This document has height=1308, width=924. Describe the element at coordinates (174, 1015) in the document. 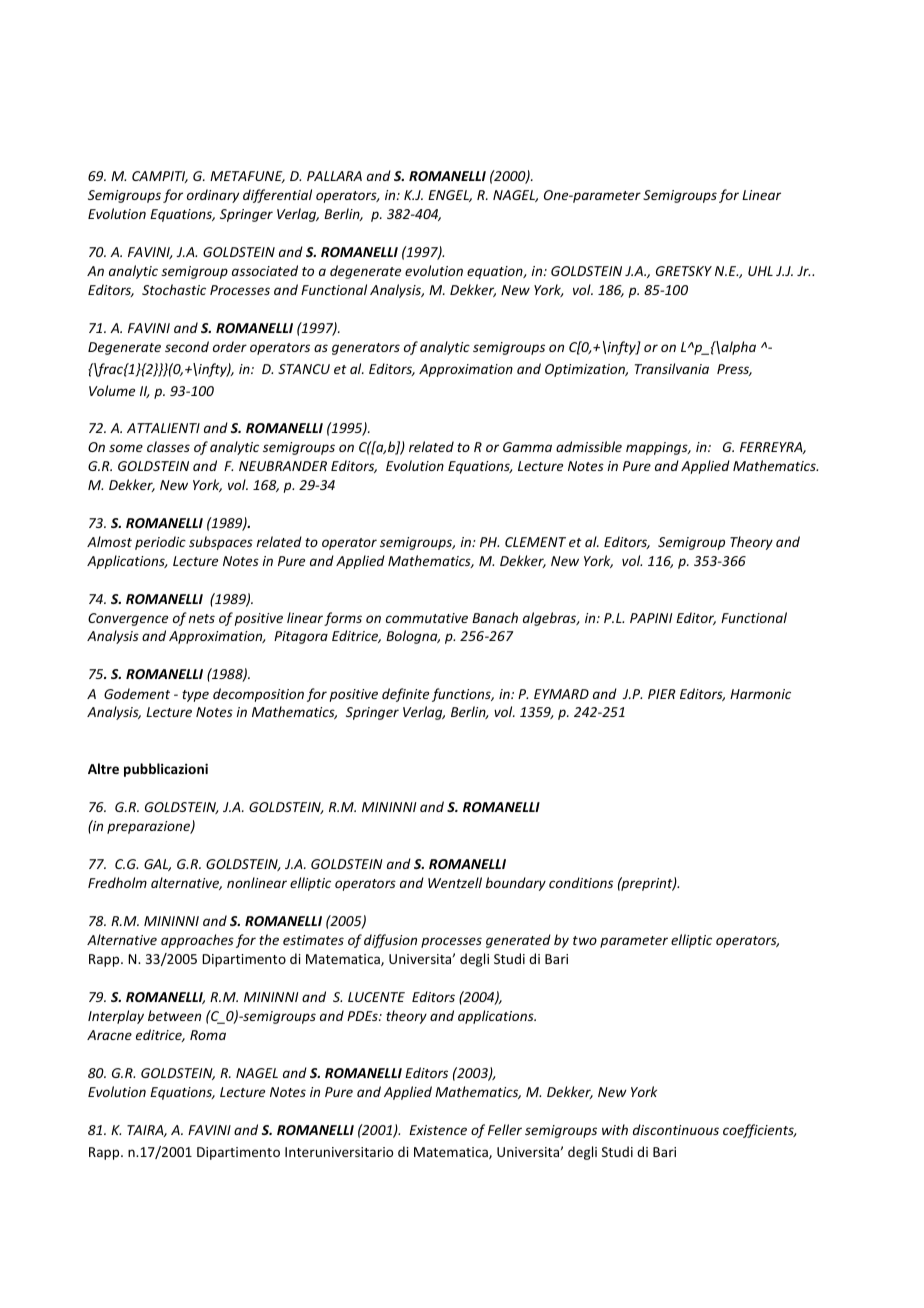

I see `between` at that location.
